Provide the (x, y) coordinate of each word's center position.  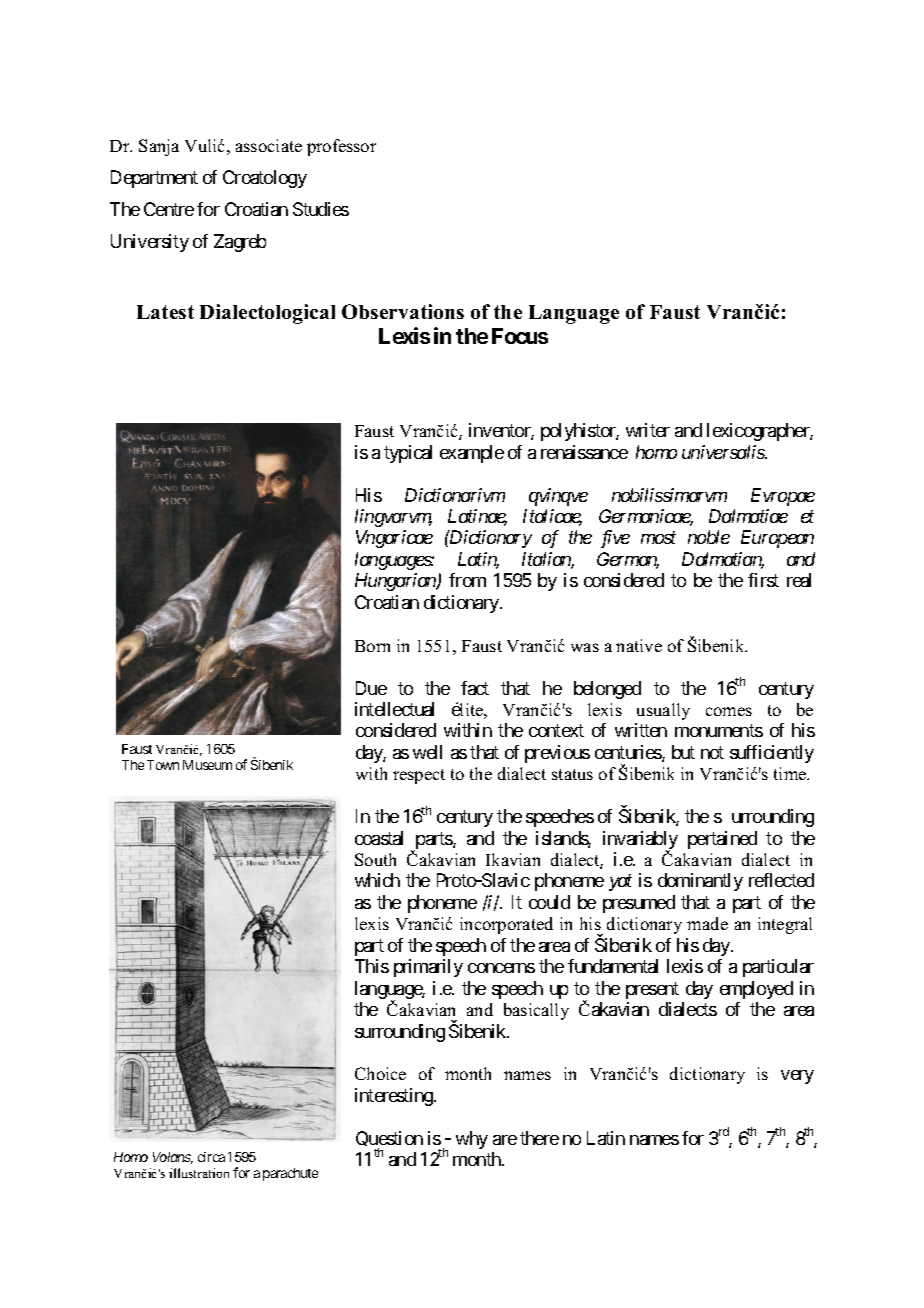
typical (408, 454)
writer (648, 430)
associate (269, 145)
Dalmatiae (748, 516)
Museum (207, 765)
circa (211, 1157)
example (472, 454)
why (472, 1140)
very (797, 1077)
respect (419, 776)
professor (341, 147)
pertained (722, 840)
